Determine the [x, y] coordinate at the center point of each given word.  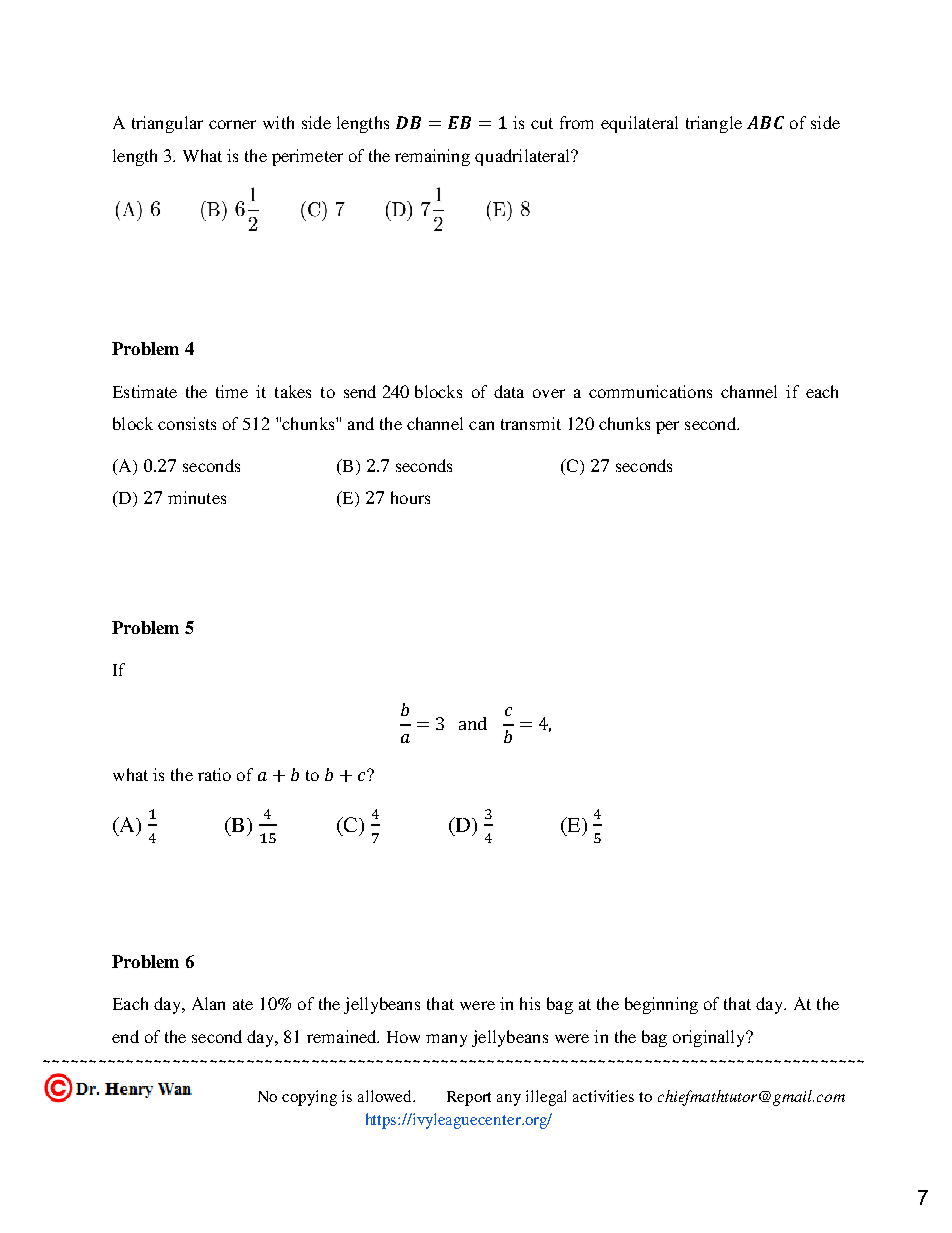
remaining [432, 157]
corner [232, 124]
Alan [208, 1003]
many [446, 1040]
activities [603, 1096]
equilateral [639, 124]
